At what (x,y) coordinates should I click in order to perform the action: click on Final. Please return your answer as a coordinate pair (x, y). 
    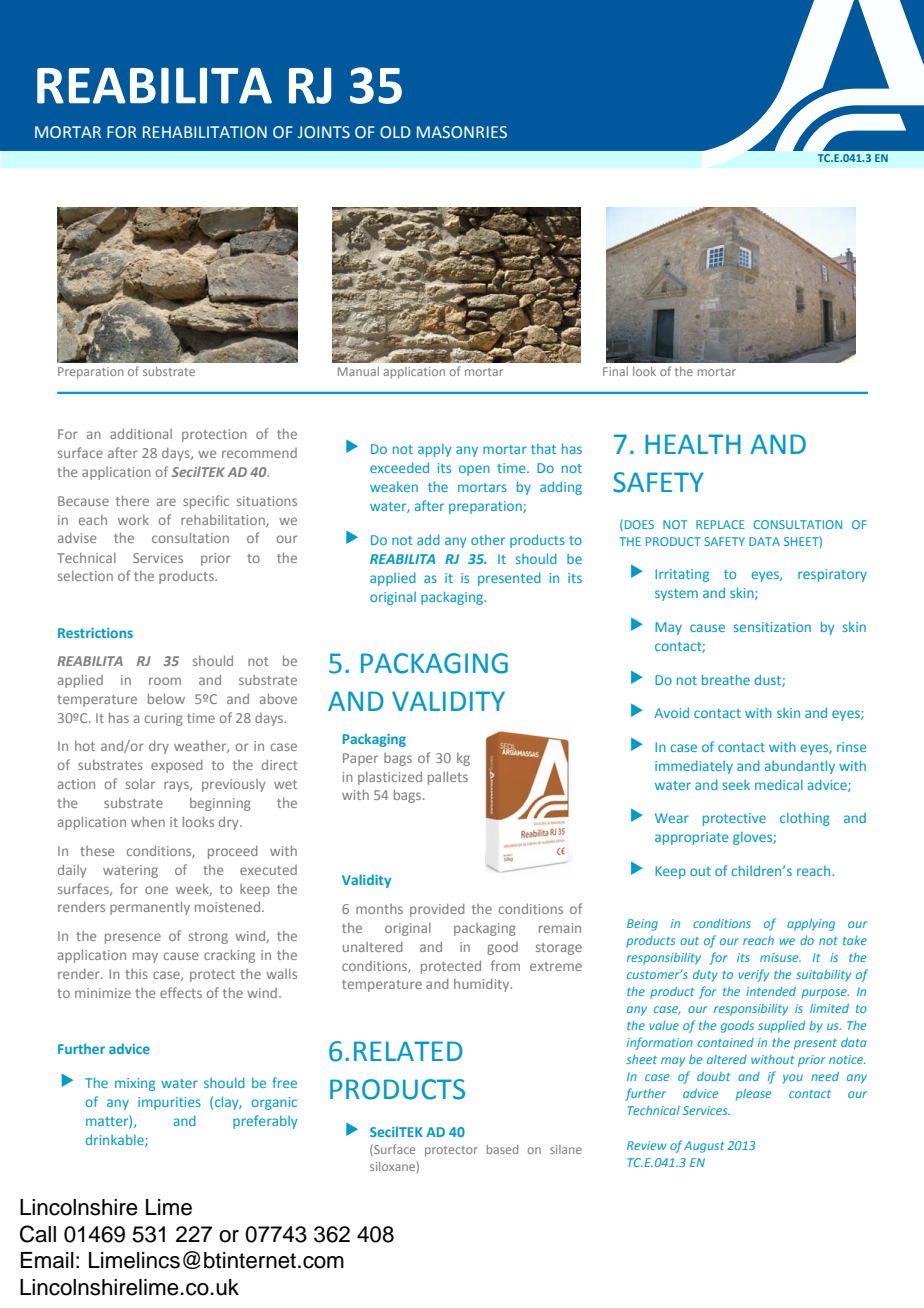
    Looking at the image, I should click on (615, 371).
